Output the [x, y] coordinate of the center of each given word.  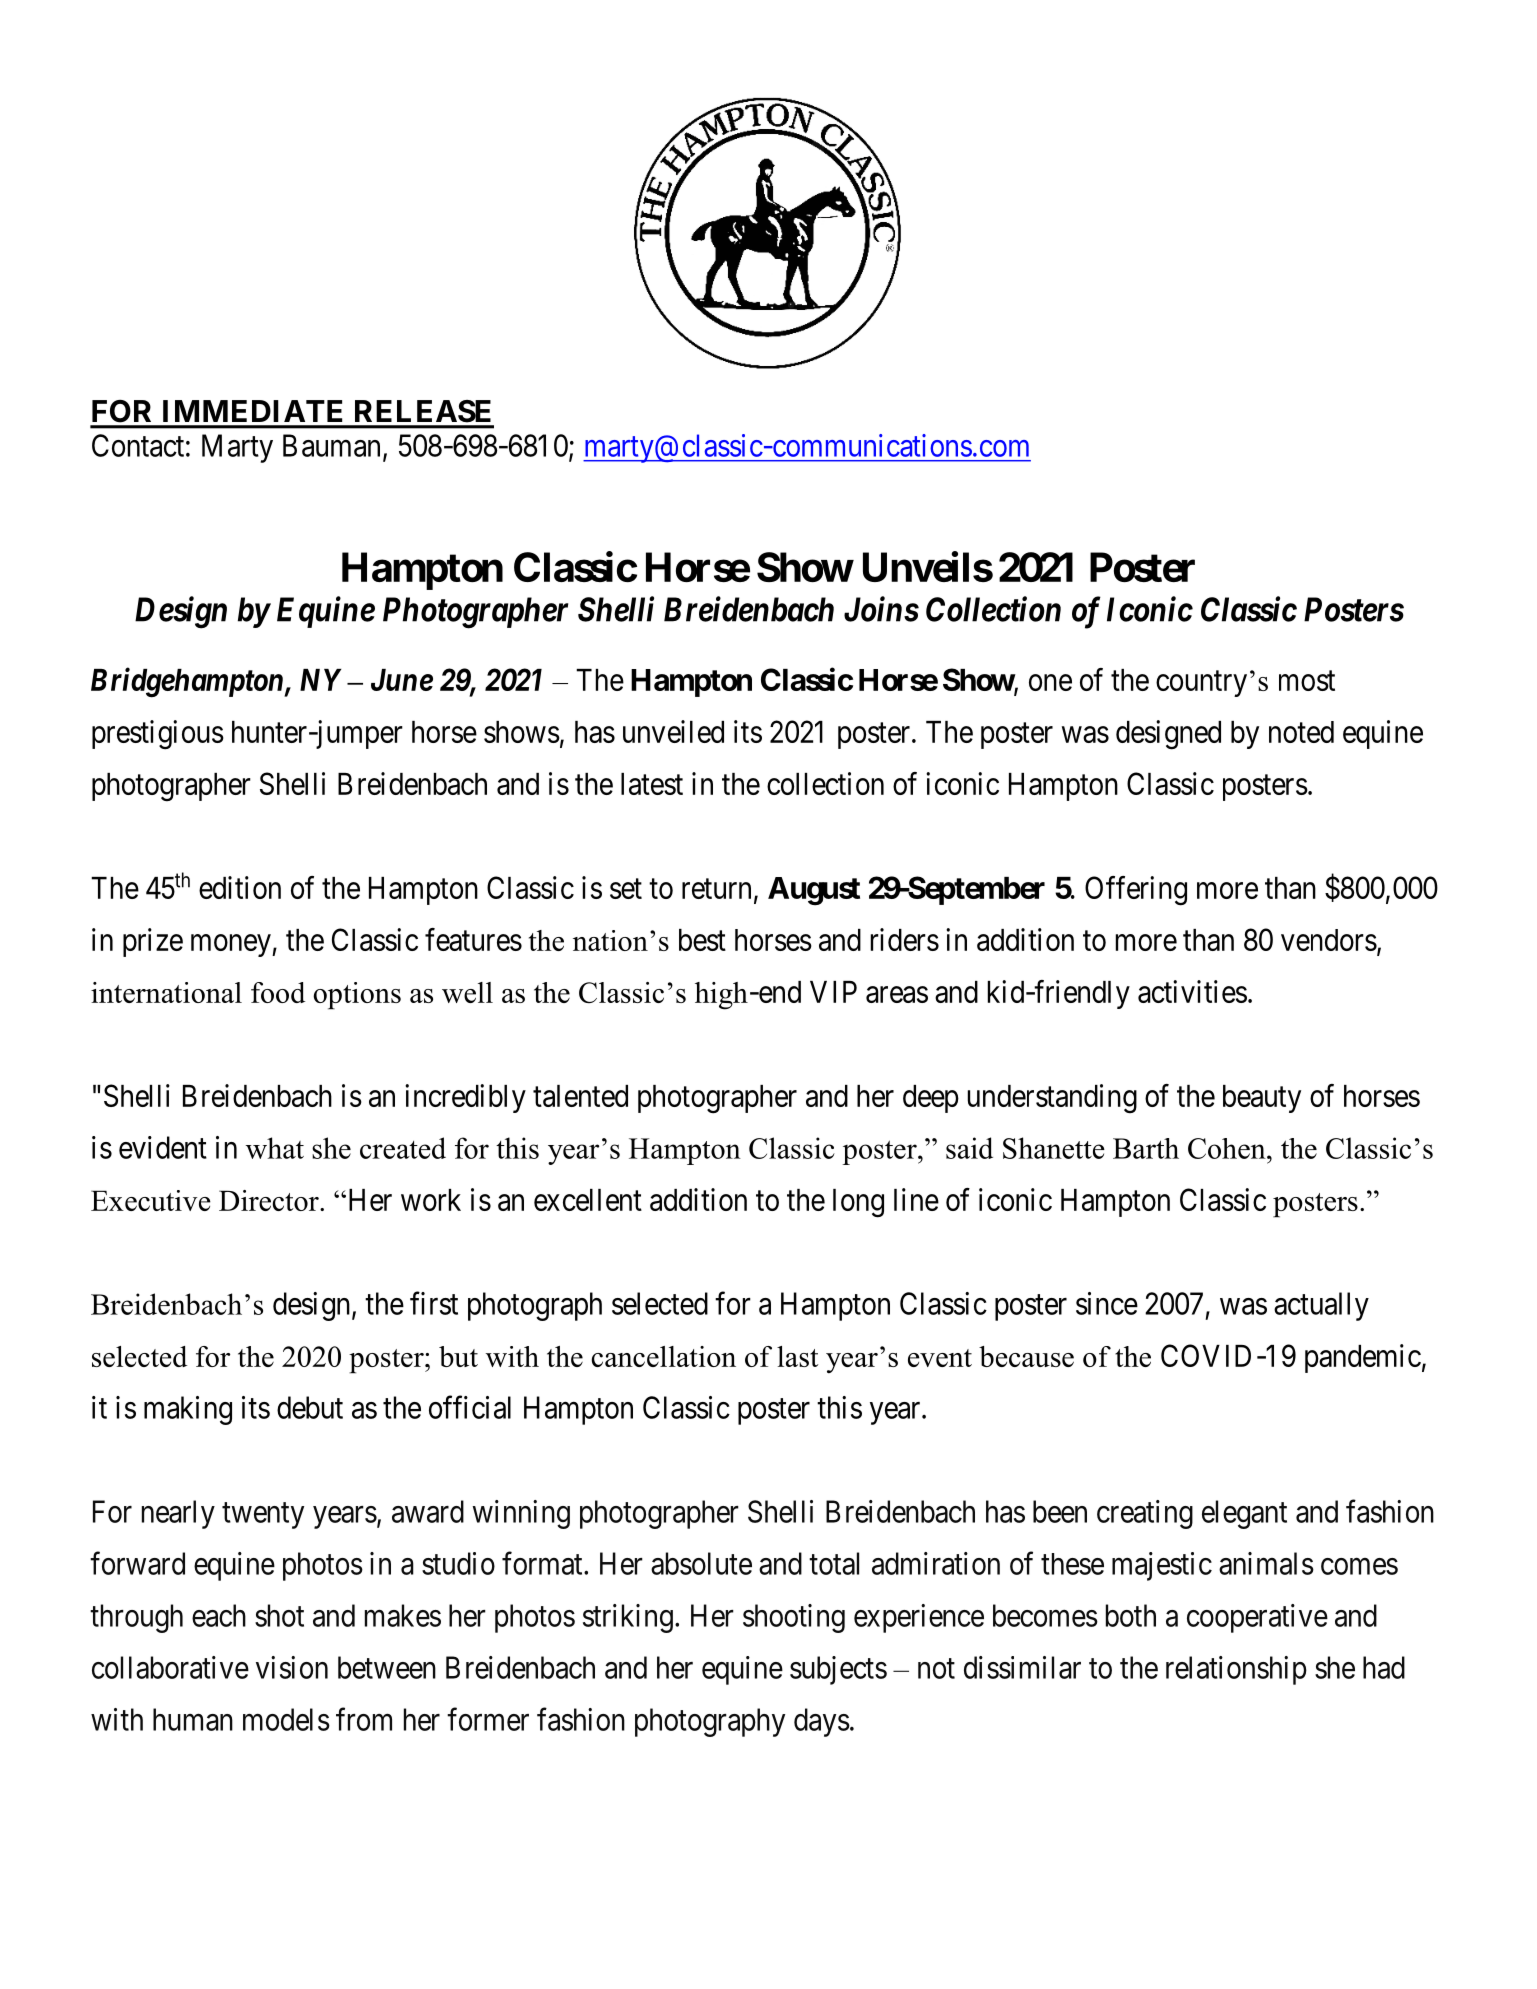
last [797, 1356]
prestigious [158, 735]
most [1307, 681]
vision [292, 1667]
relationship [1236, 1670]
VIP [833, 992]
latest [652, 784]
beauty [1262, 1099]
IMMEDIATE [252, 411]
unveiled [673, 731]
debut [310, 1407]
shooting [794, 1618]
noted [1301, 732]
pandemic [1363, 1358]
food [278, 992]
